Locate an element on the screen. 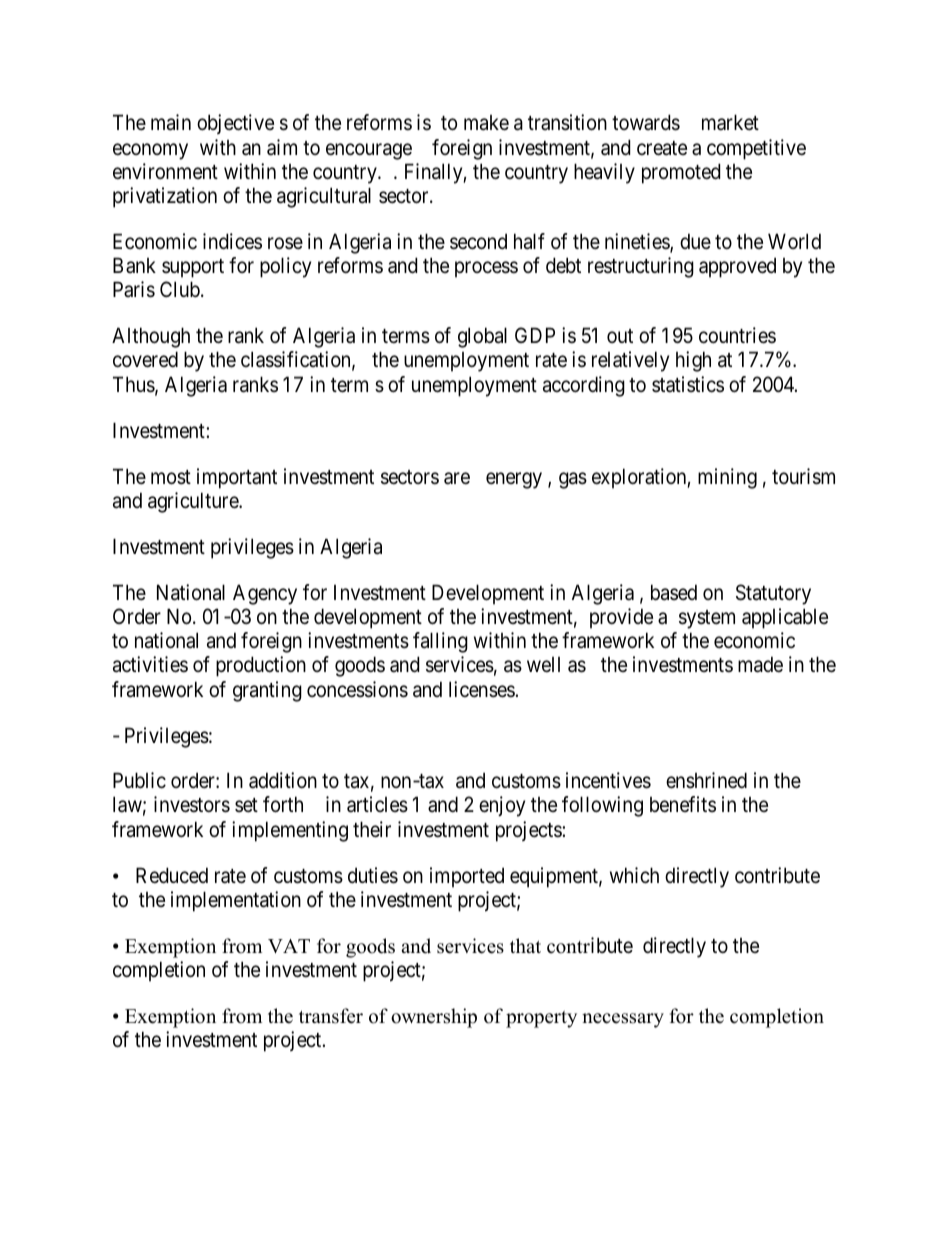  based is located at coordinates (674, 592).
